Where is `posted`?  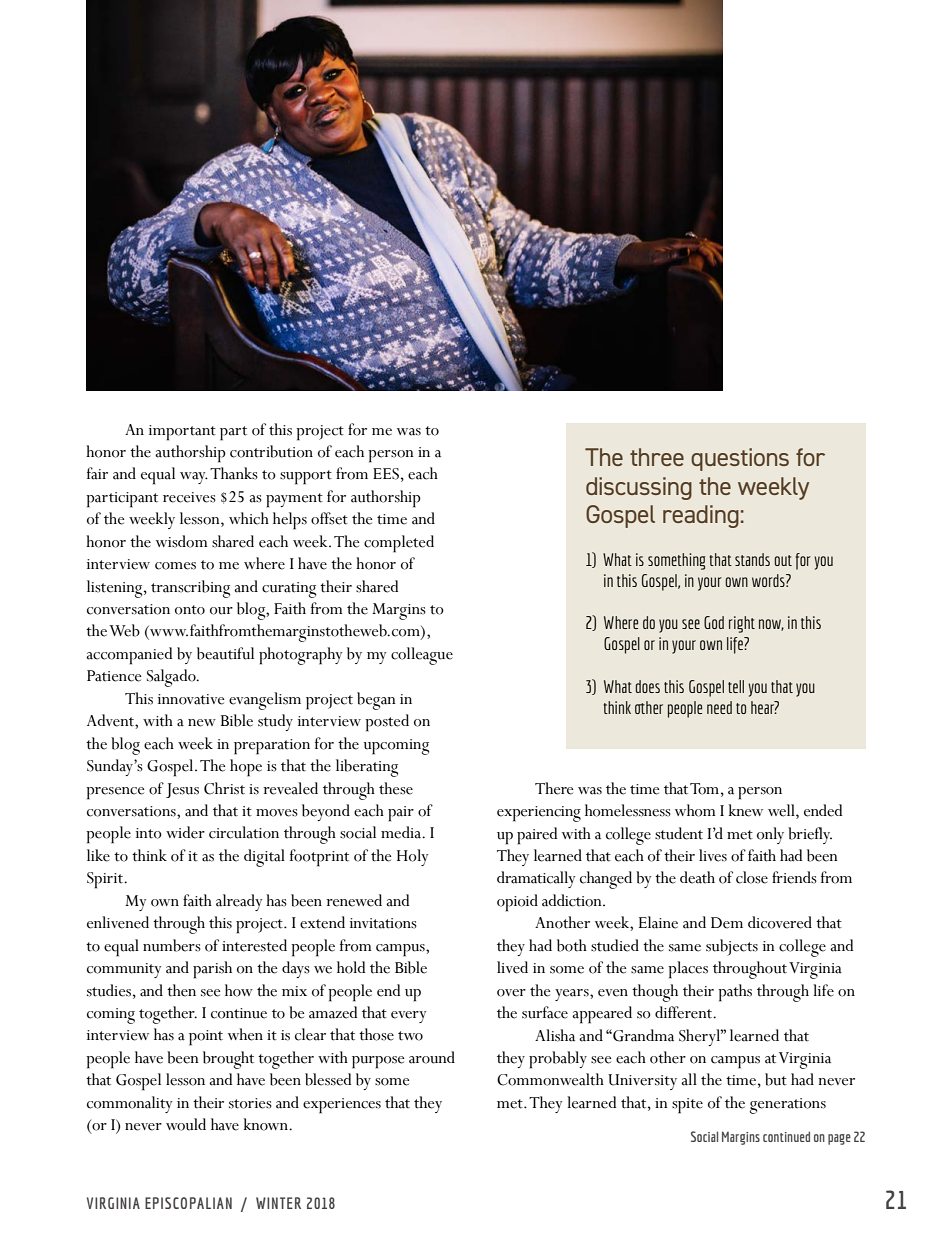
posted is located at coordinates (387, 723).
